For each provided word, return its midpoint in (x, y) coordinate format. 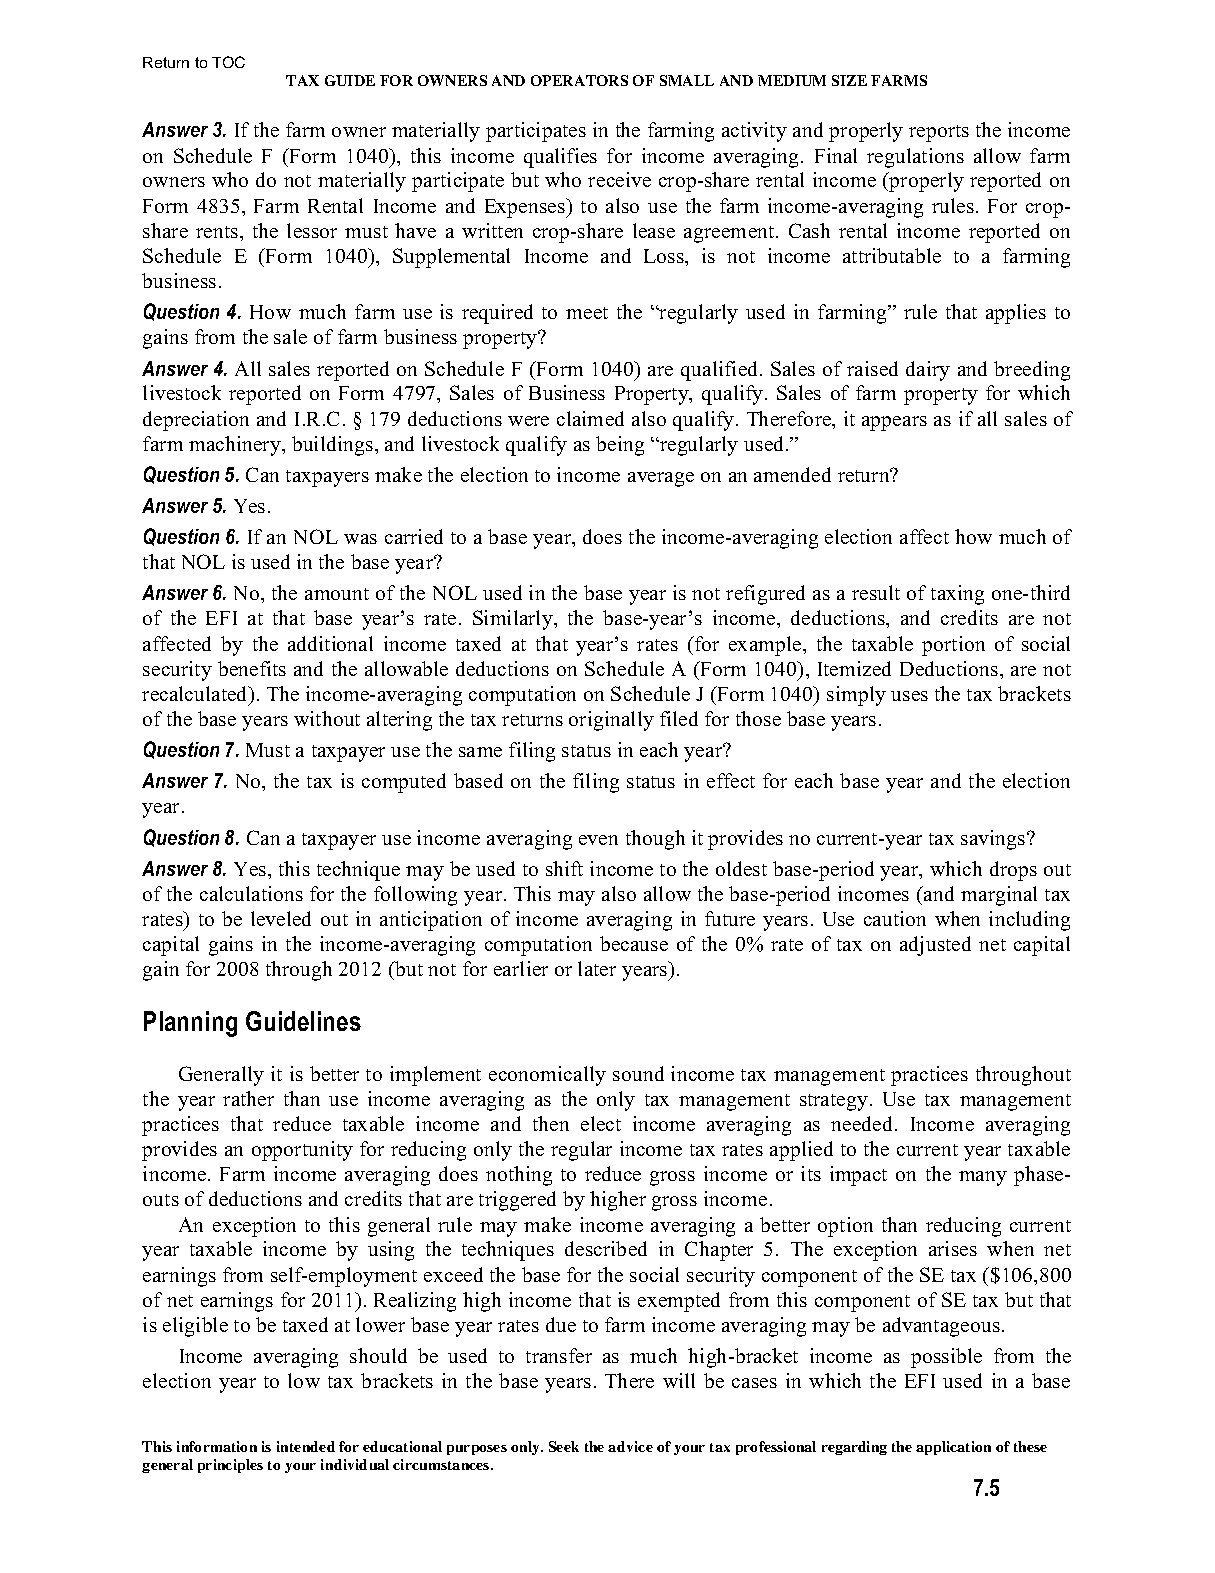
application (953, 1448)
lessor (312, 230)
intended (306, 1446)
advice (630, 1446)
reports (939, 133)
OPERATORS (579, 80)
